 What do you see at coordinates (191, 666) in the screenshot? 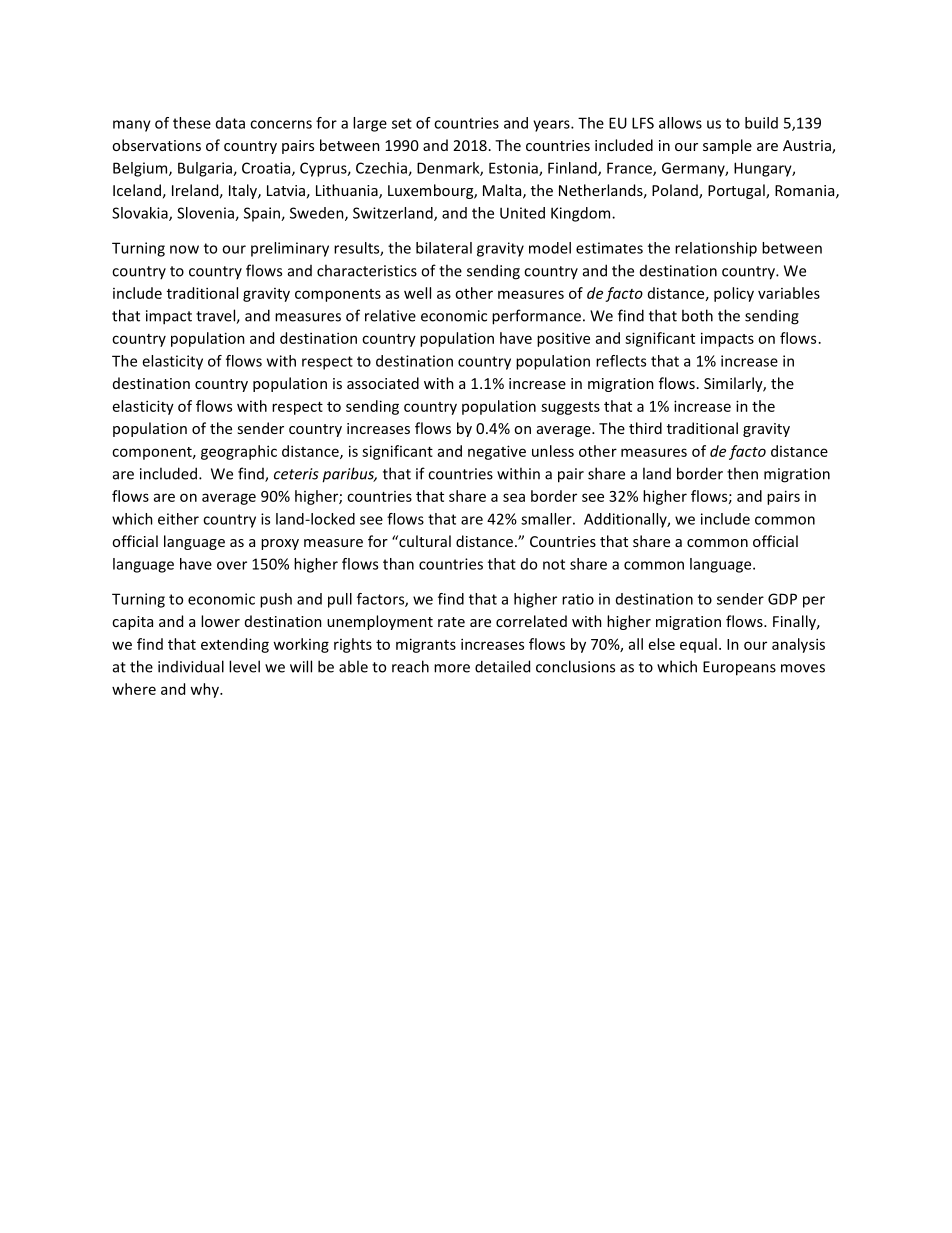
I see `individual` at bounding box center [191, 666].
